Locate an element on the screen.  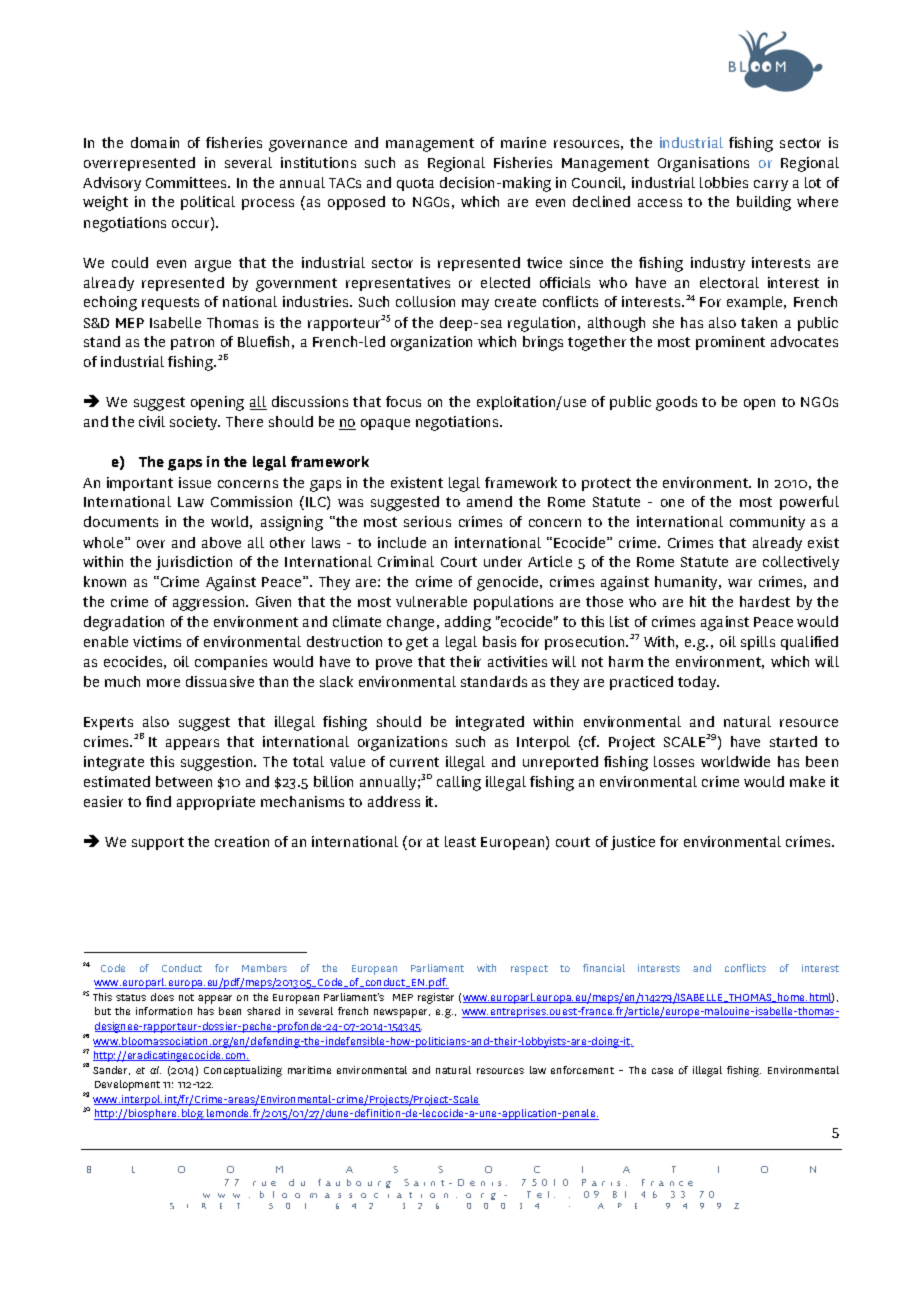
quota is located at coordinates (415, 184).
